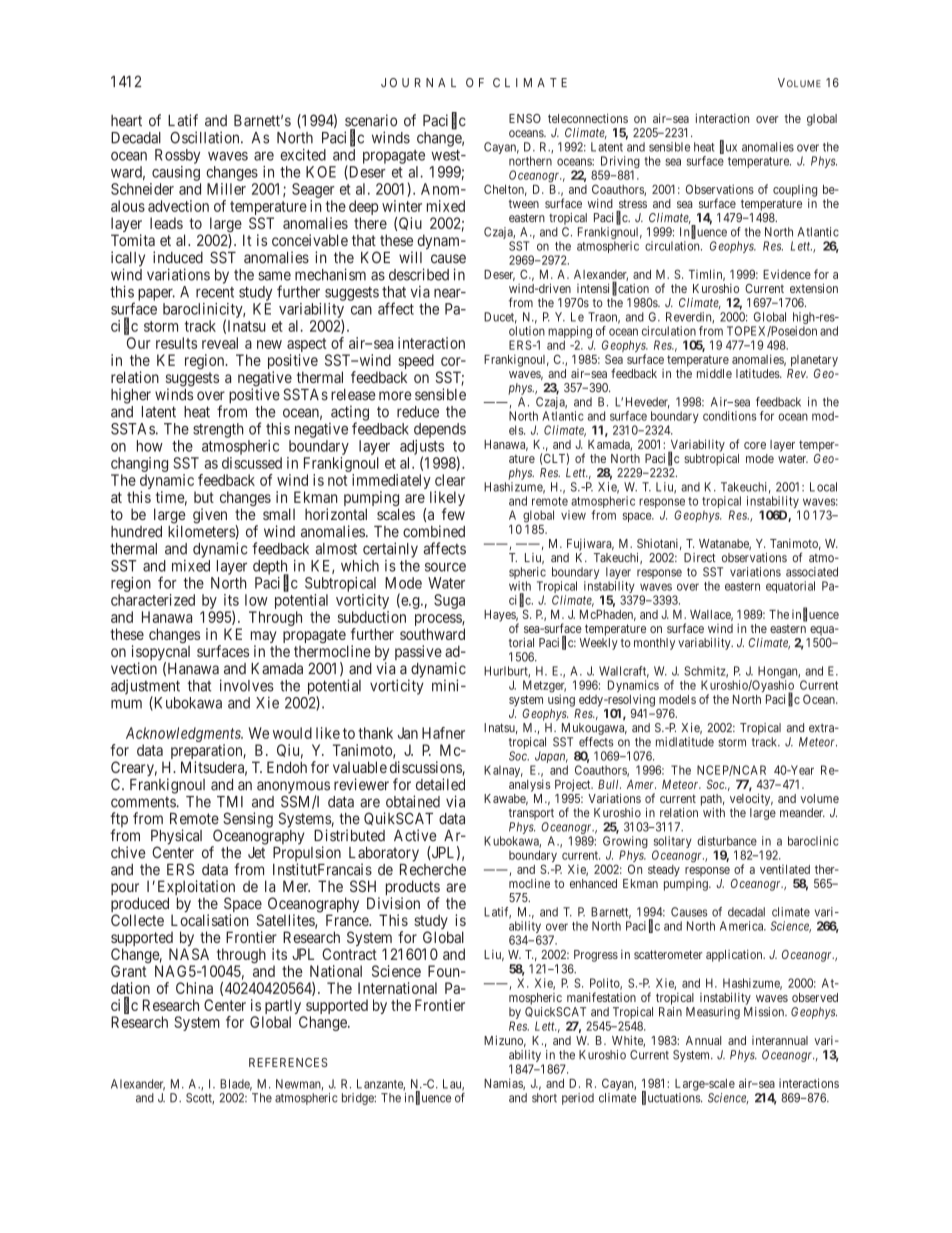 The width and height of the document is (952, 1233). What do you see at coordinates (230, 802) in the document?
I see `TMI` at bounding box center [230, 802].
